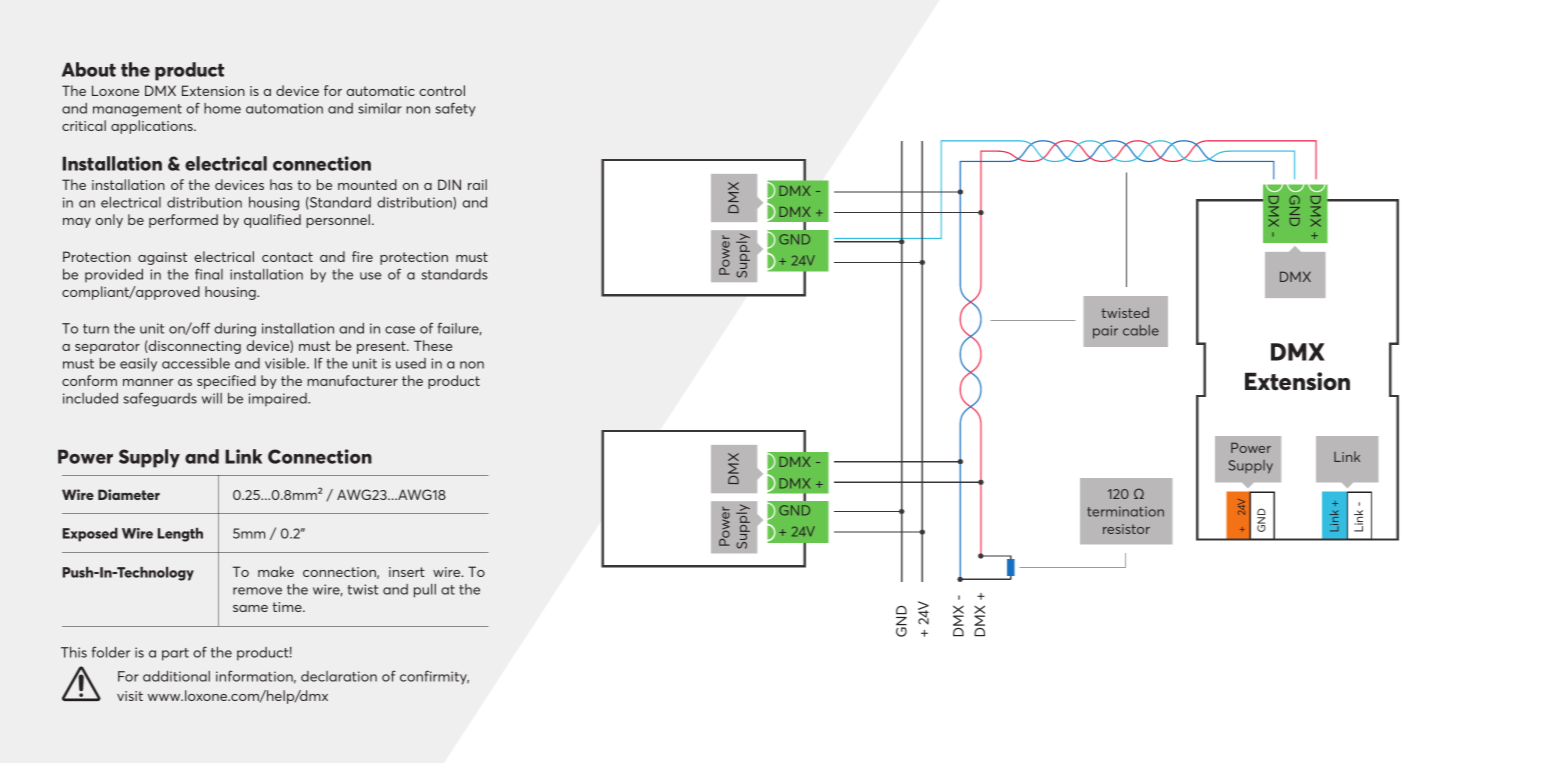  Describe the element at coordinates (183, 221) in the page. I see `performed` at that location.
